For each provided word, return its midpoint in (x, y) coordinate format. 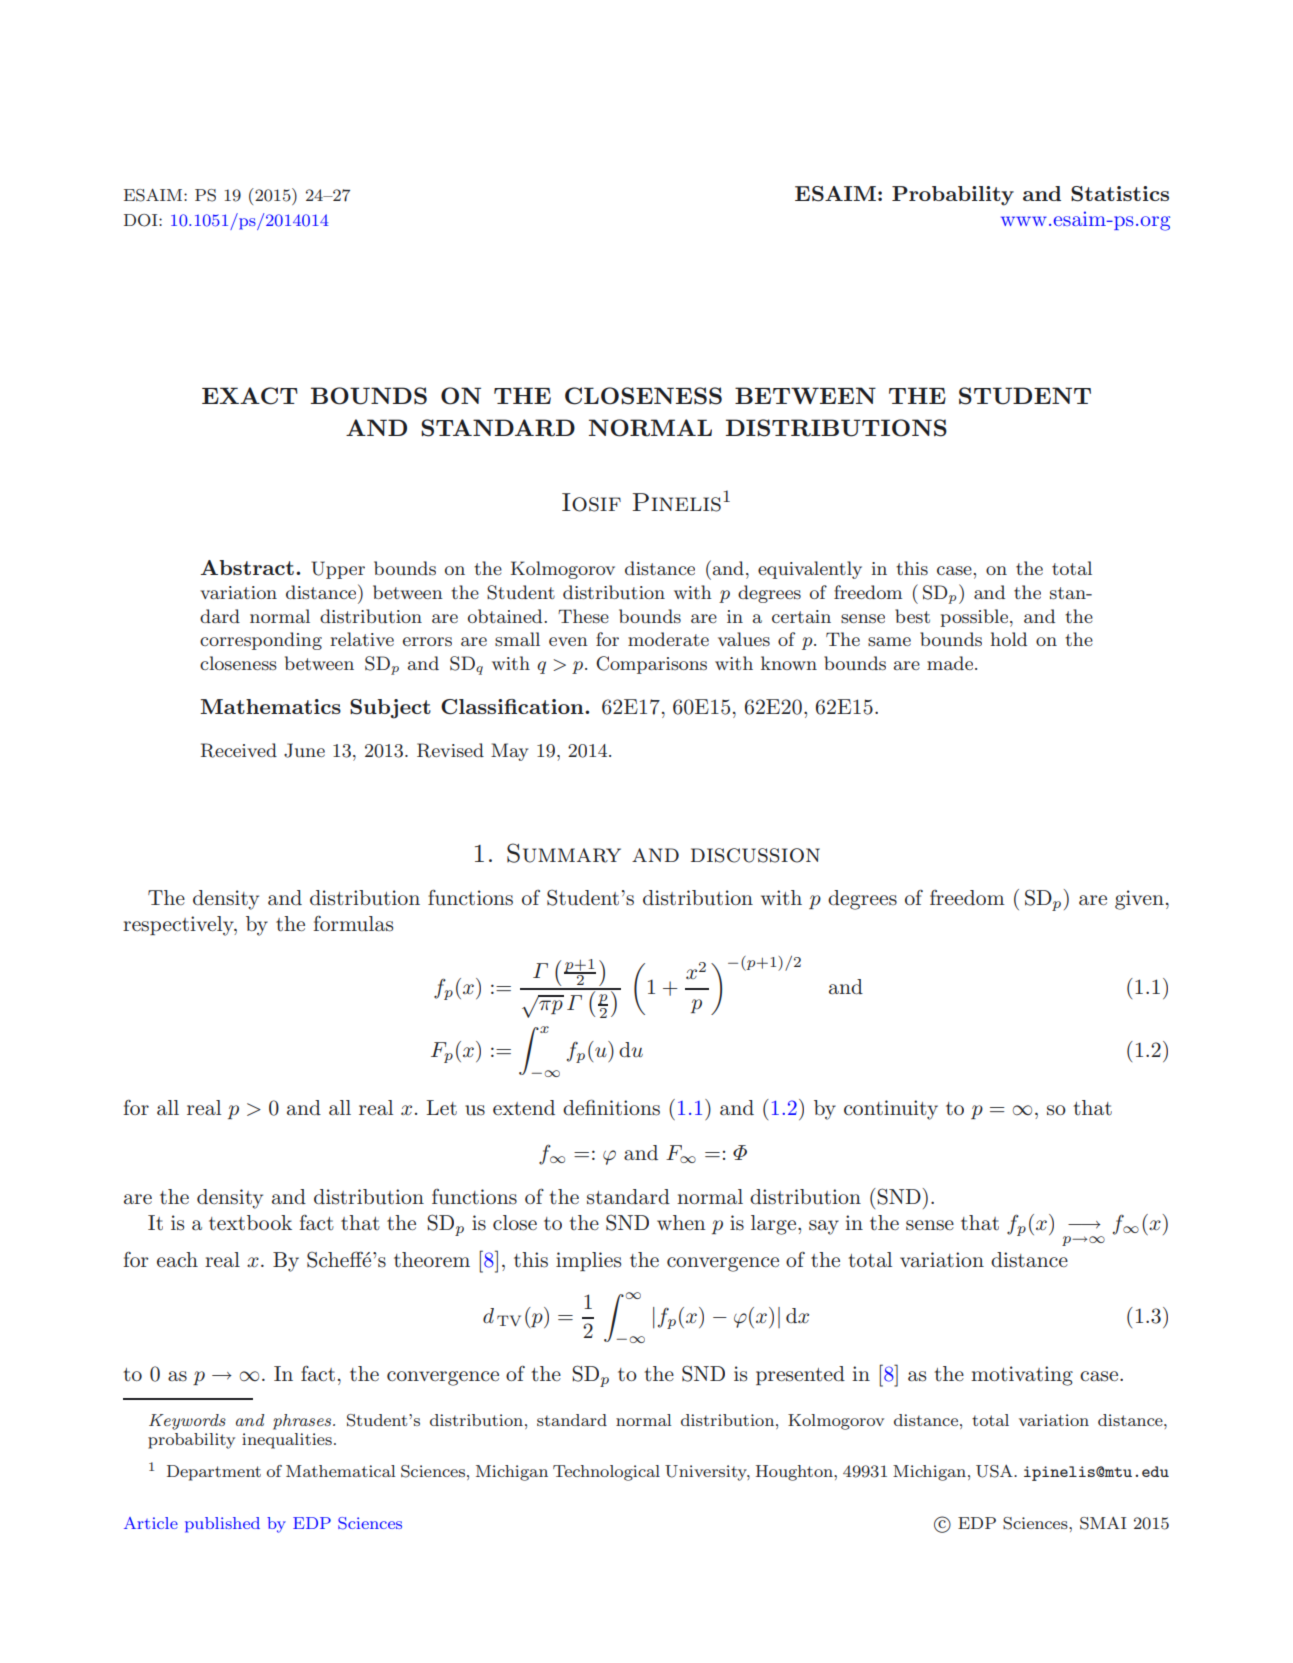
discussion (755, 855)
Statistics (1120, 194)
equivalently (810, 570)
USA (995, 1471)
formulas (353, 923)
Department (214, 1473)
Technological (606, 1473)
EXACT (250, 396)
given (1139, 900)
